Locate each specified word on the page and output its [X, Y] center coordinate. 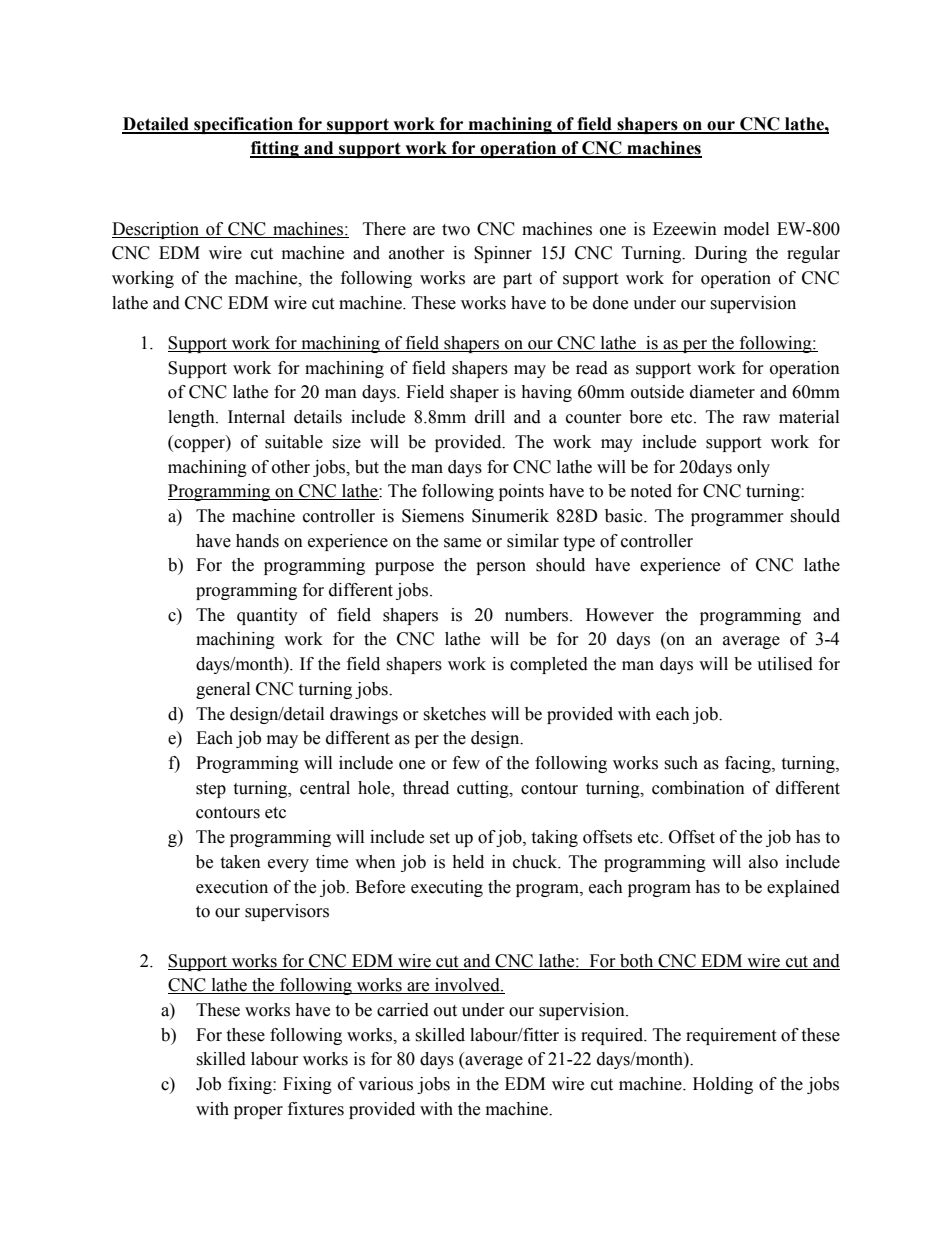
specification [243, 125]
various [385, 1084]
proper [258, 1112]
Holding [723, 1085]
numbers [538, 615]
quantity [267, 616]
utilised [785, 664]
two [456, 230]
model [746, 229]
